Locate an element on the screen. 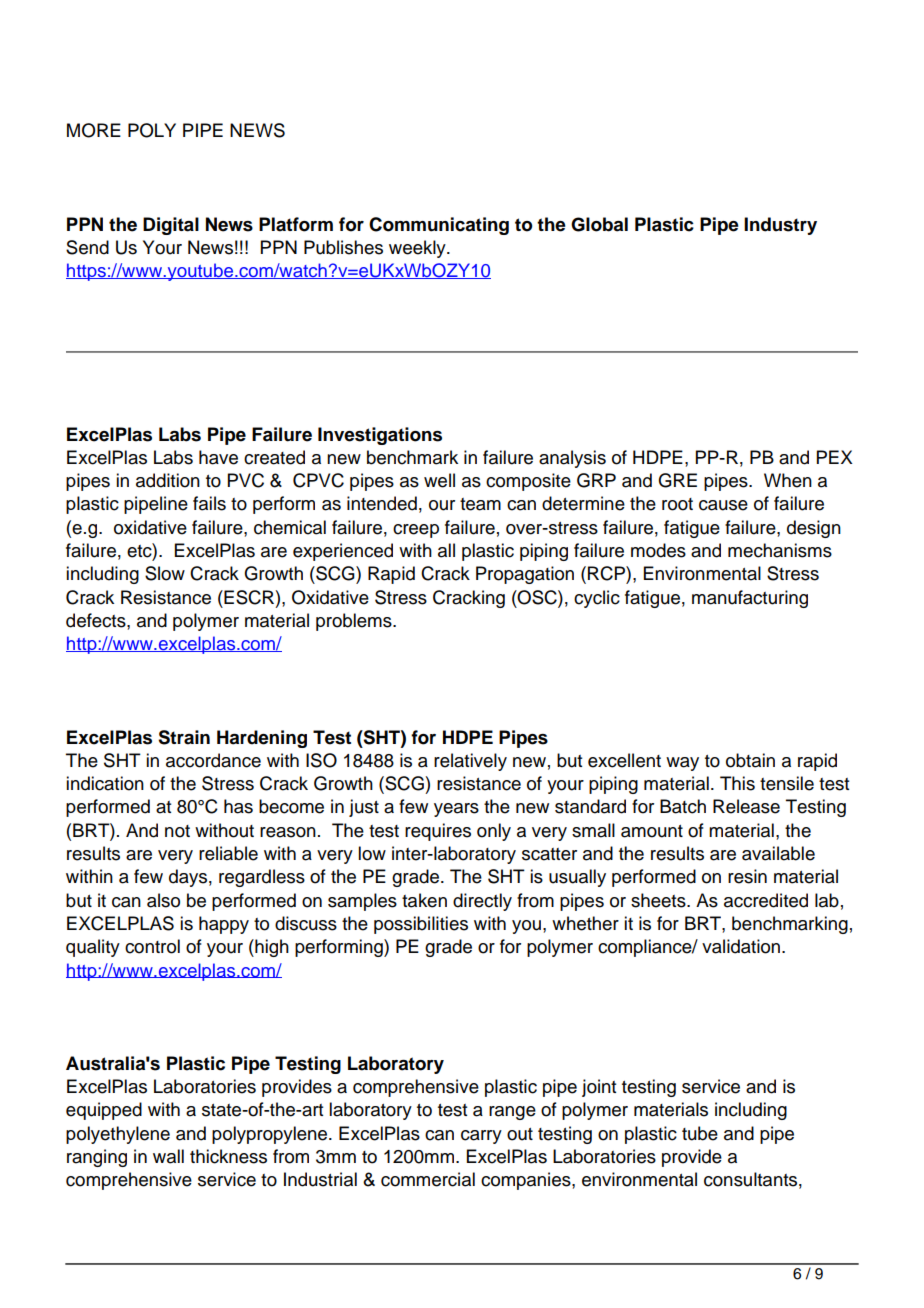 This screenshot has width=924, height=1308. years is located at coordinates (456, 810).
